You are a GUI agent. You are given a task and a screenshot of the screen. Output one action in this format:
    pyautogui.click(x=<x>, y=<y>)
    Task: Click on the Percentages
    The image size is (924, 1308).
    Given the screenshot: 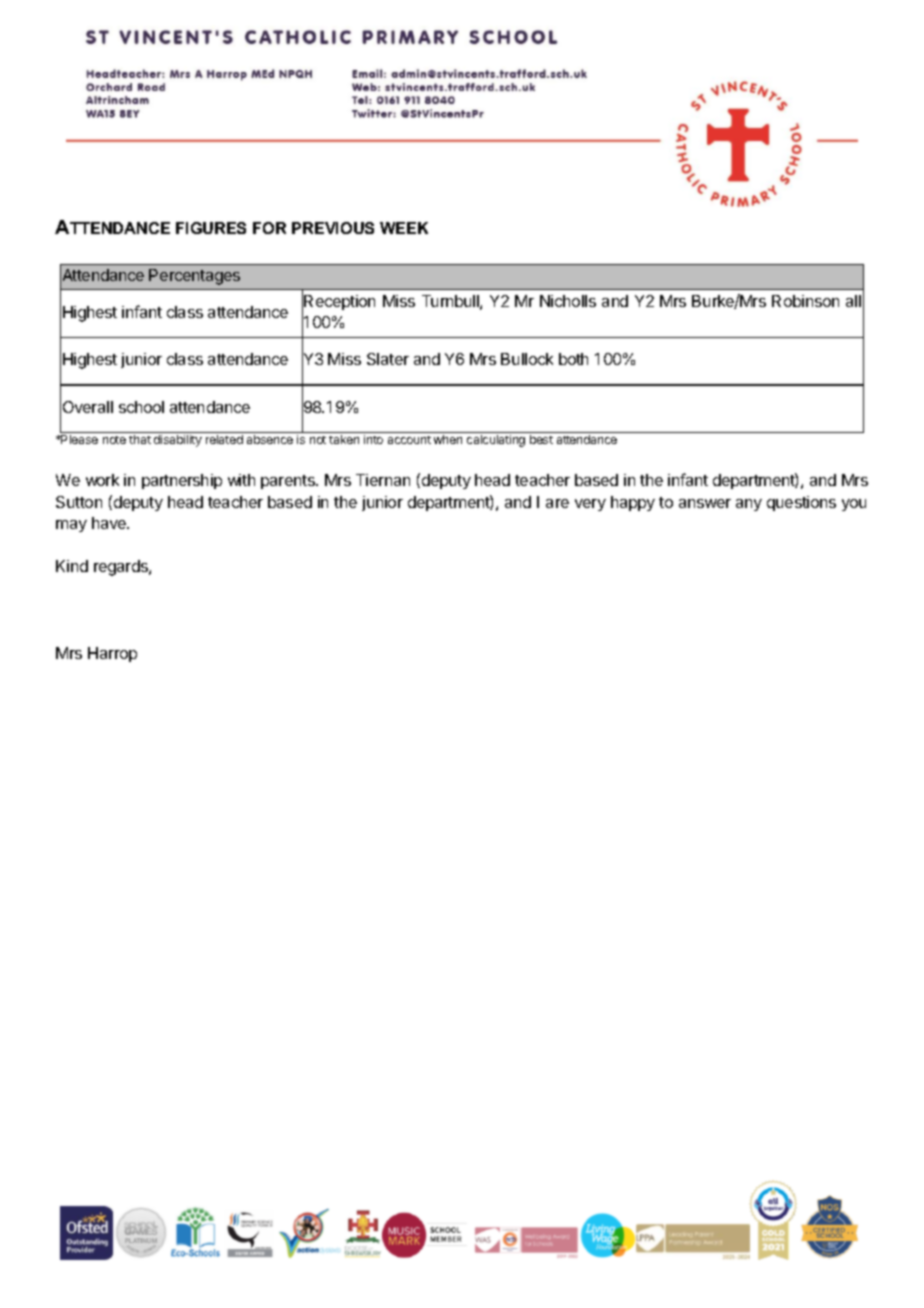 What is the action you would take?
    pyautogui.click(x=194, y=277)
